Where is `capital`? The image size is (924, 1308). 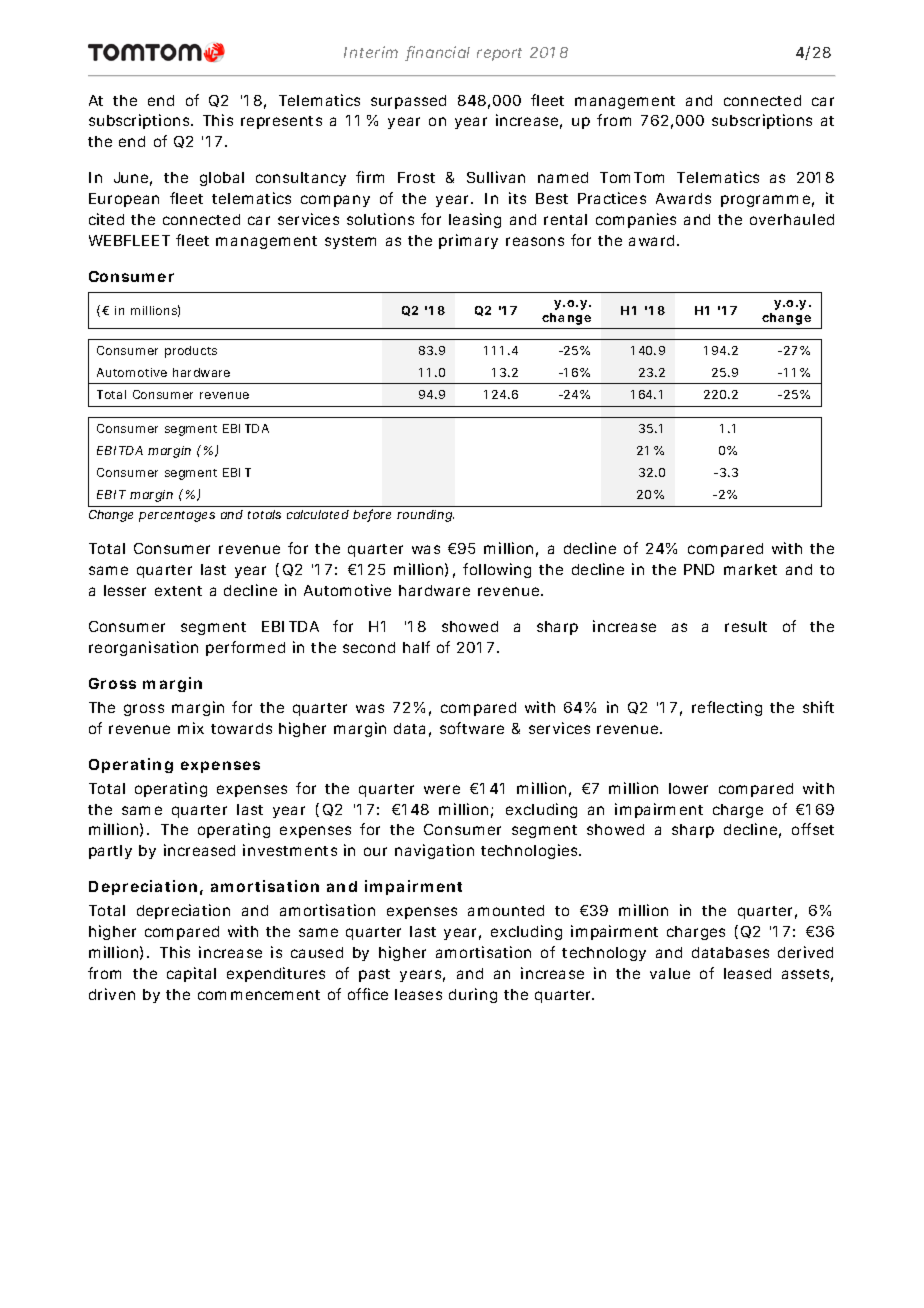
capital is located at coordinates (191, 974).
